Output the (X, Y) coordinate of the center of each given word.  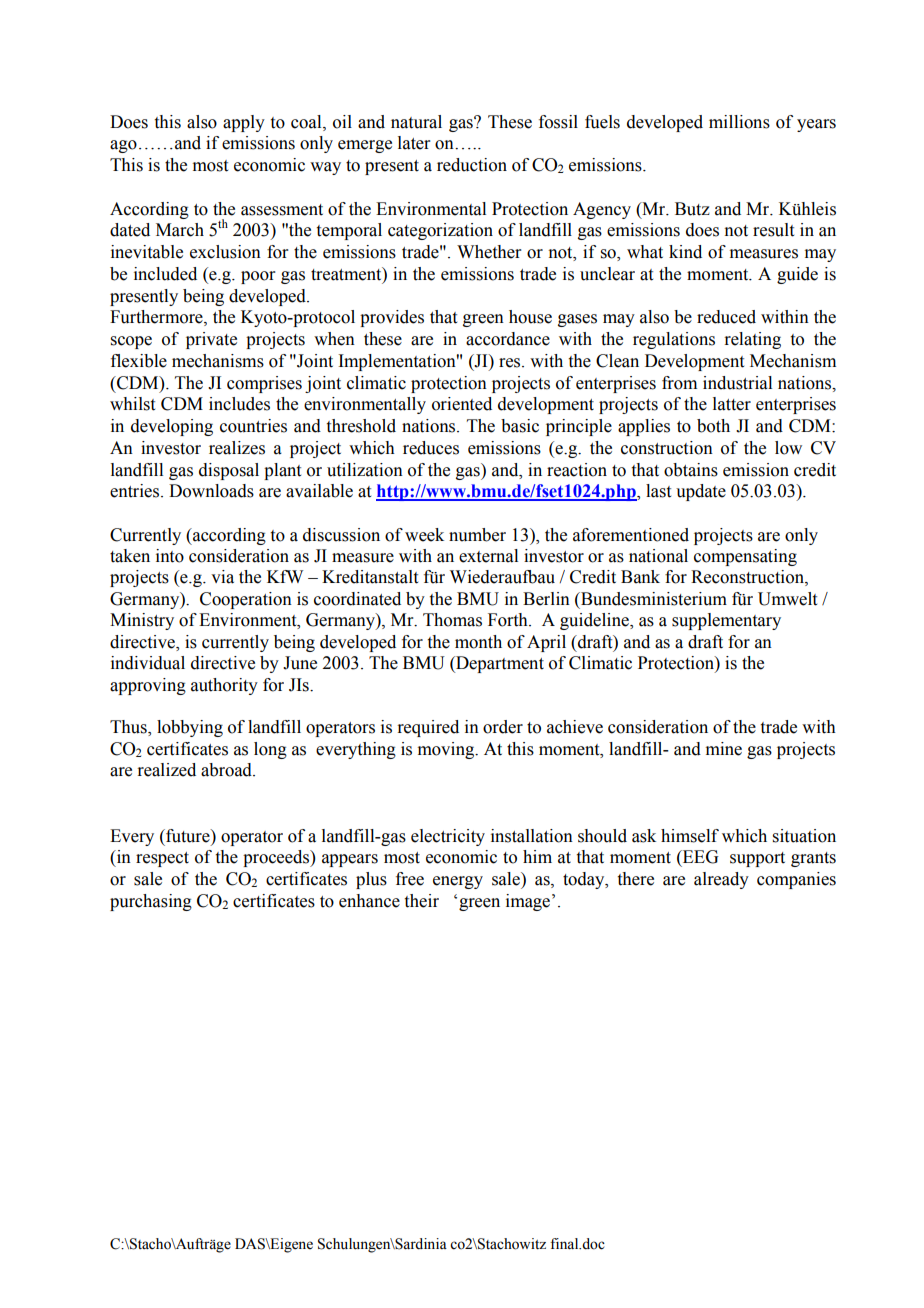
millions (739, 122)
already (721, 880)
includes (239, 404)
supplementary (726, 621)
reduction (472, 165)
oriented (462, 404)
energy (458, 882)
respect (162, 859)
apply (244, 123)
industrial (737, 383)
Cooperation (246, 600)
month (478, 642)
